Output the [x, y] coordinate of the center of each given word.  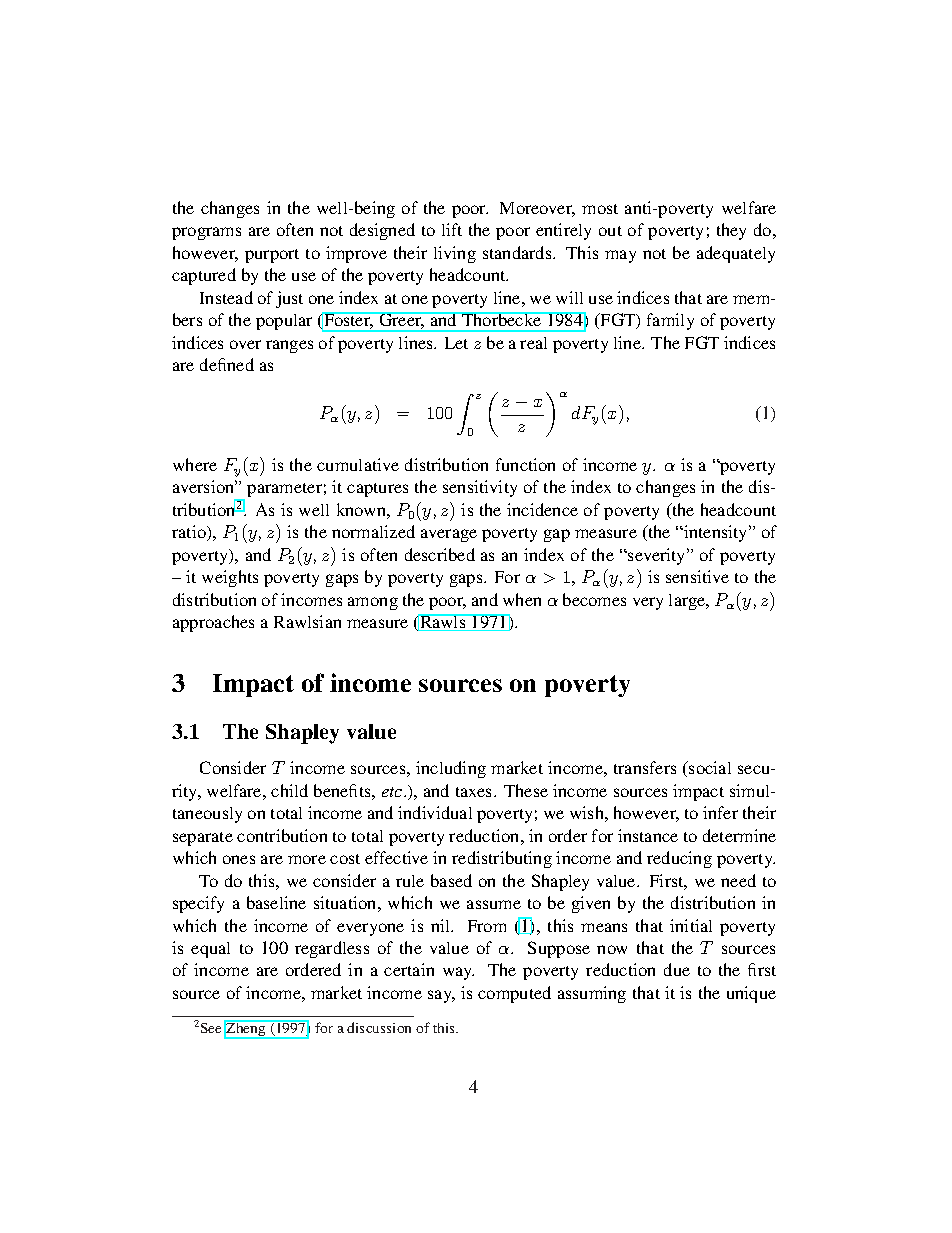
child [289, 790]
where [195, 464]
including [451, 769]
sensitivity [480, 488]
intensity [716, 533]
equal [210, 950]
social [709, 767]
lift [452, 229]
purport [272, 256]
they [731, 231]
